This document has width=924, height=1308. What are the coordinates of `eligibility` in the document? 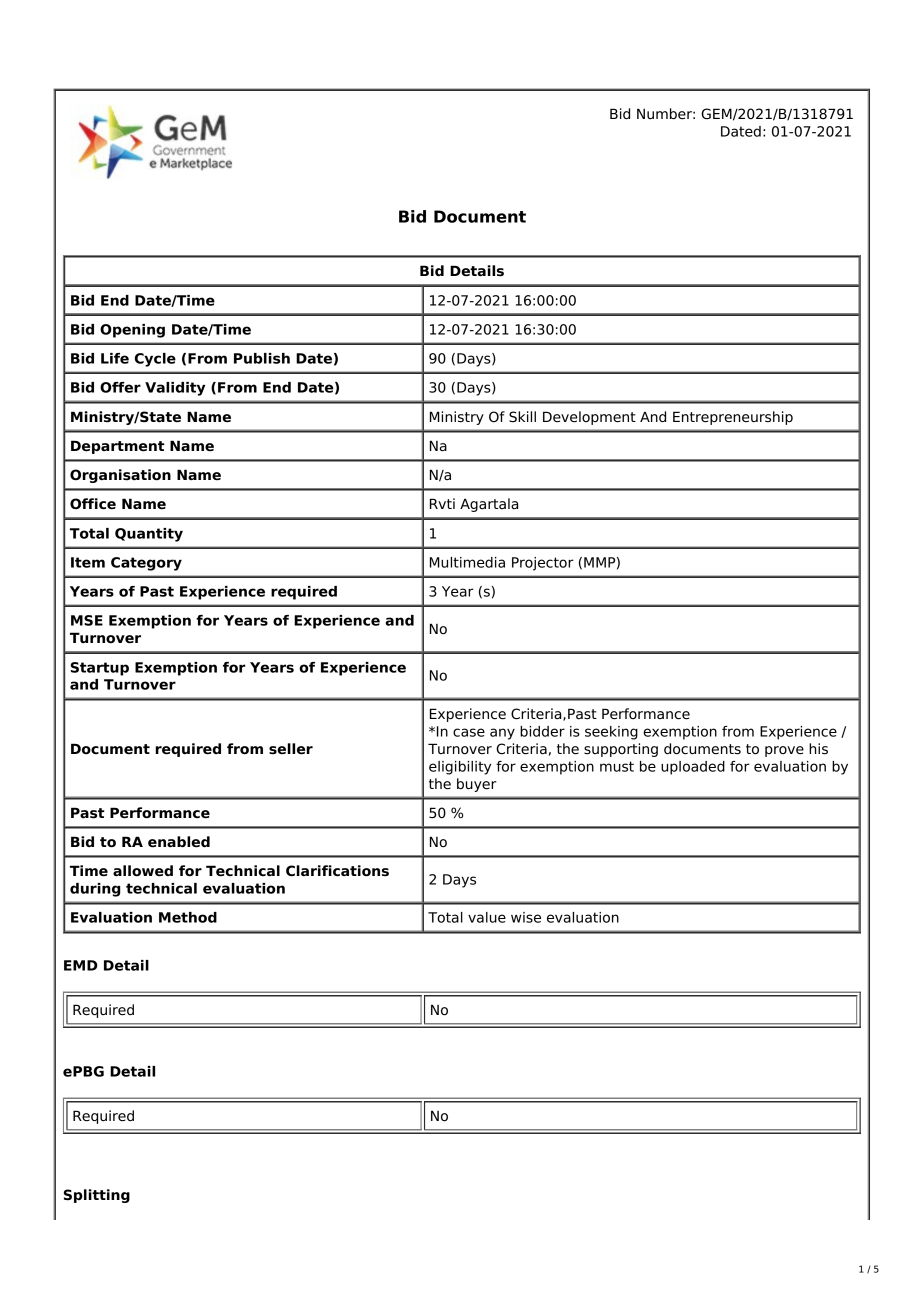 It's located at (460, 768).
